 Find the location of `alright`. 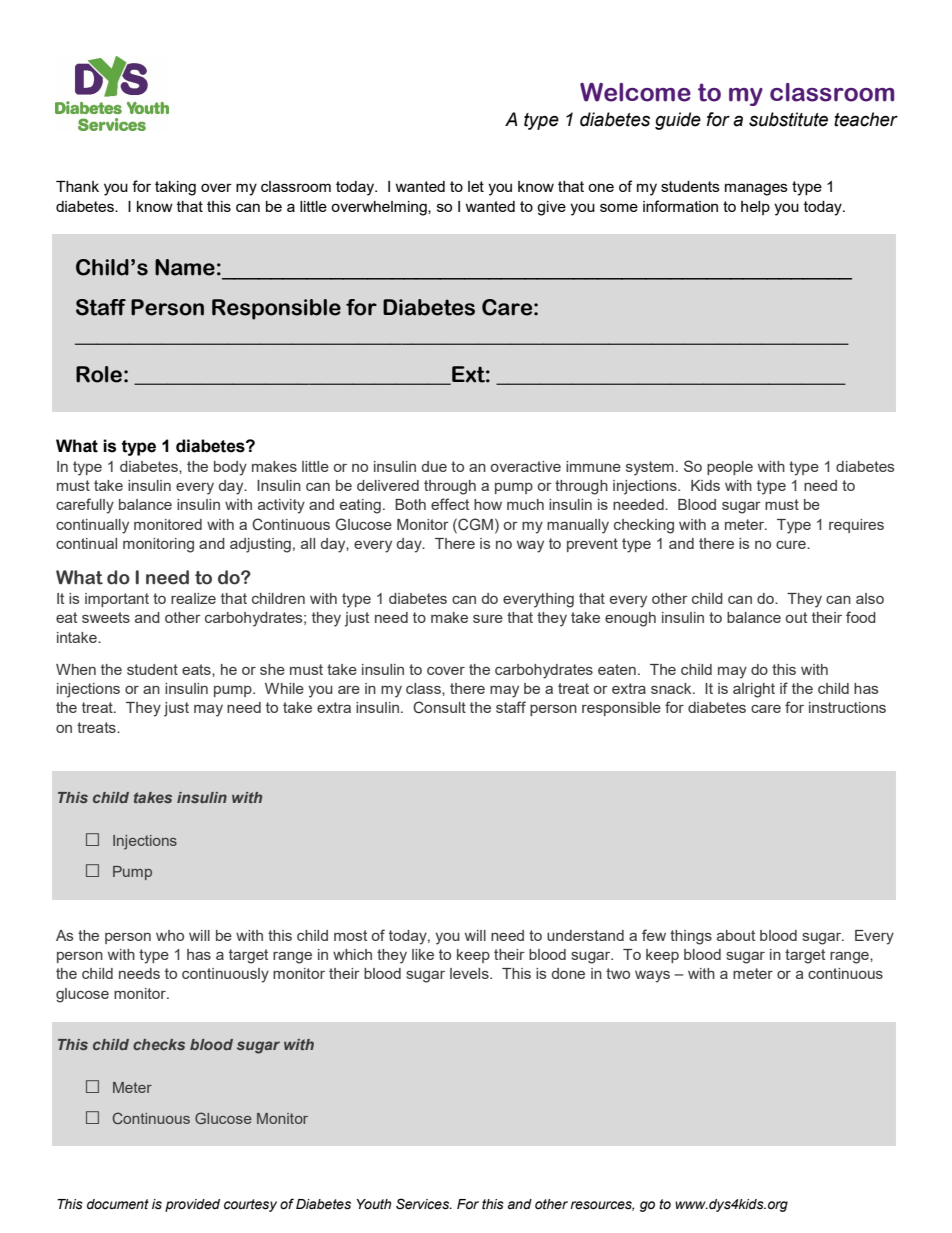

alright is located at coordinates (754, 690).
